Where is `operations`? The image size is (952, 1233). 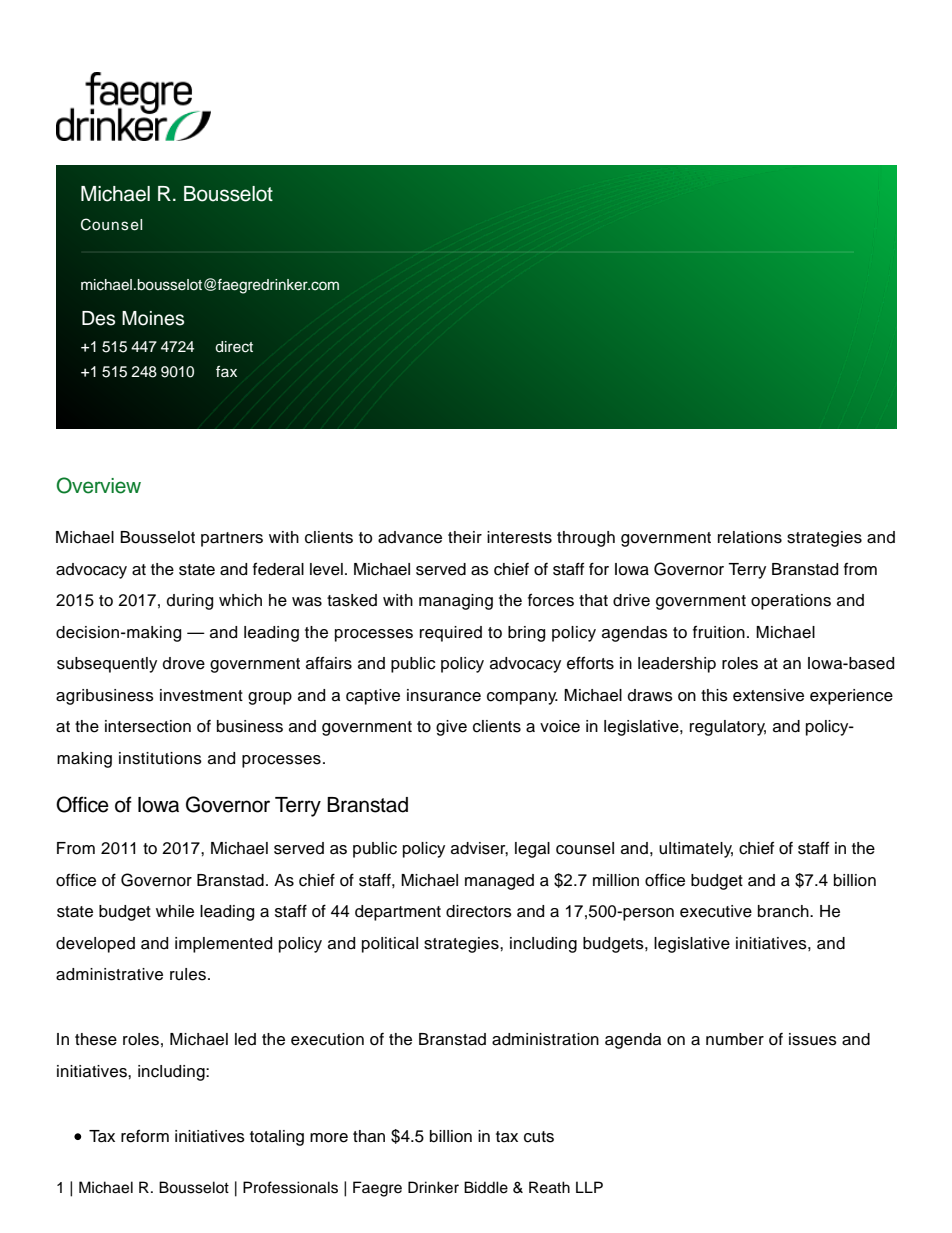 operations is located at coordinates (791, 602).
